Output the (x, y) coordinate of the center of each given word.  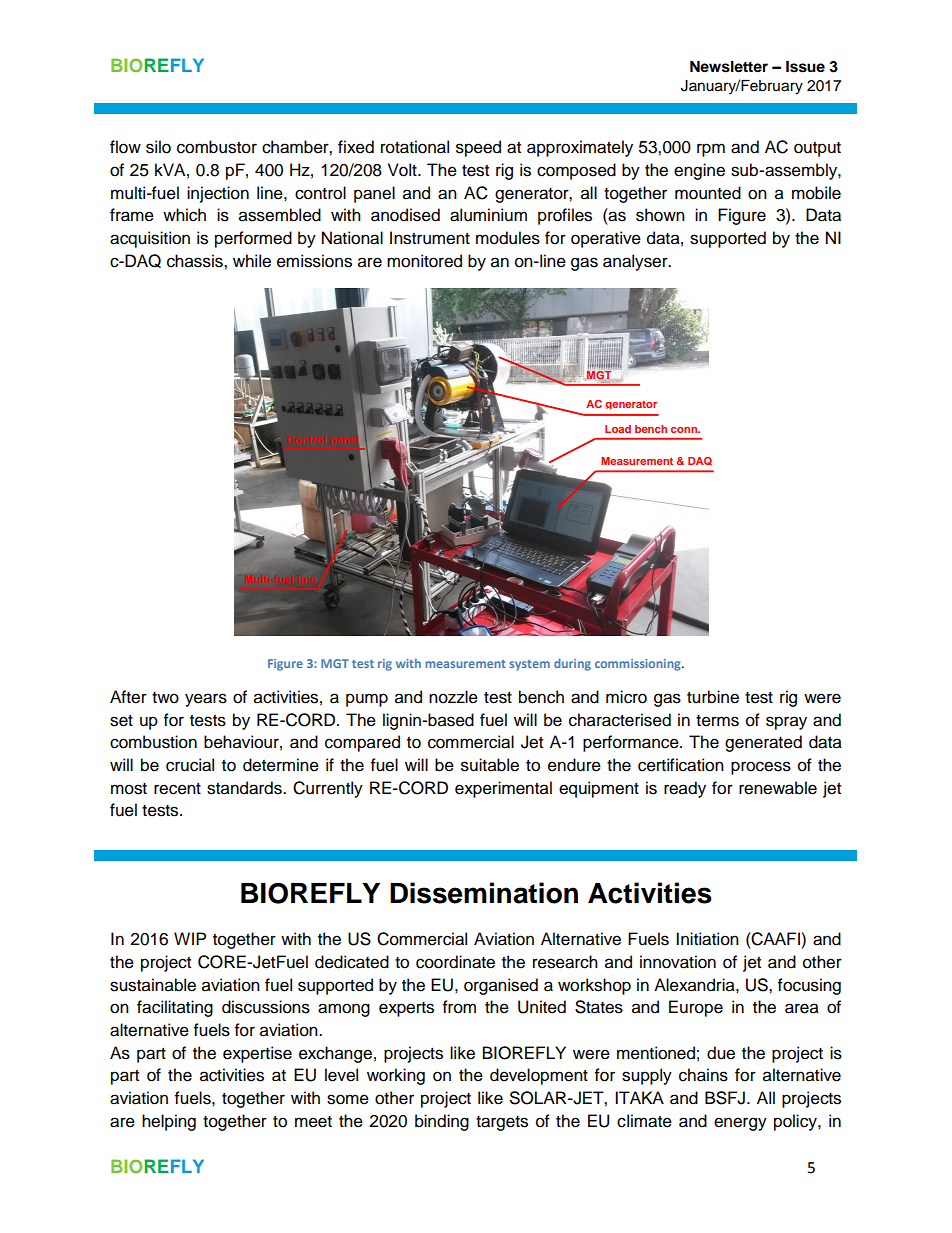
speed (478, 148)
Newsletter (729, 67)
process (761, 768)
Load (618, 429)
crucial (190, 765)
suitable (490, 765)
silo (158, 147)
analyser (636, 262)
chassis (196, 261)
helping (169, 1122)
